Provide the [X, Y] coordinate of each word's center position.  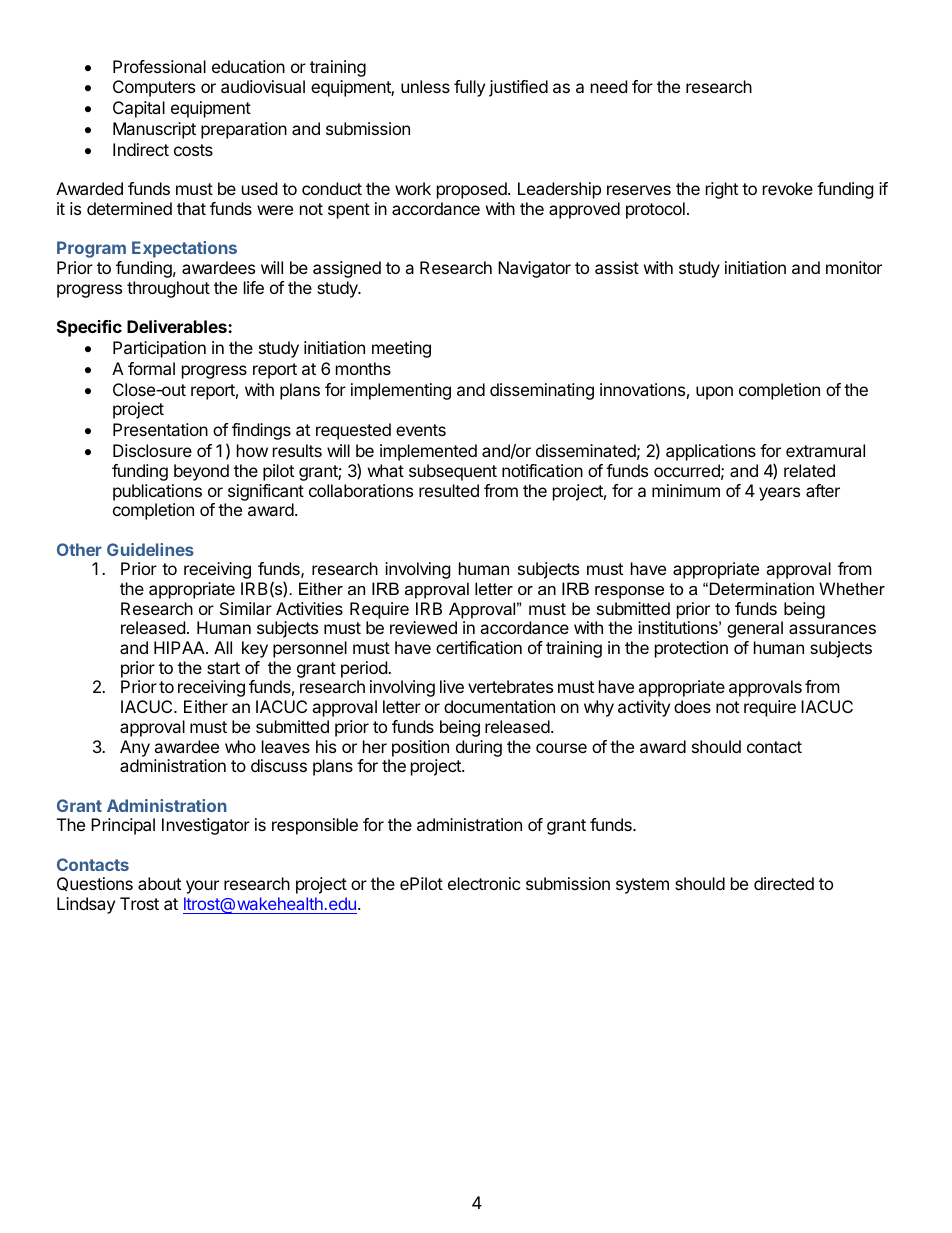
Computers [154, 88]
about [159, 883]
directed [784, 883]
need [609, 86]
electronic [484, 883]
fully [469, 88]
